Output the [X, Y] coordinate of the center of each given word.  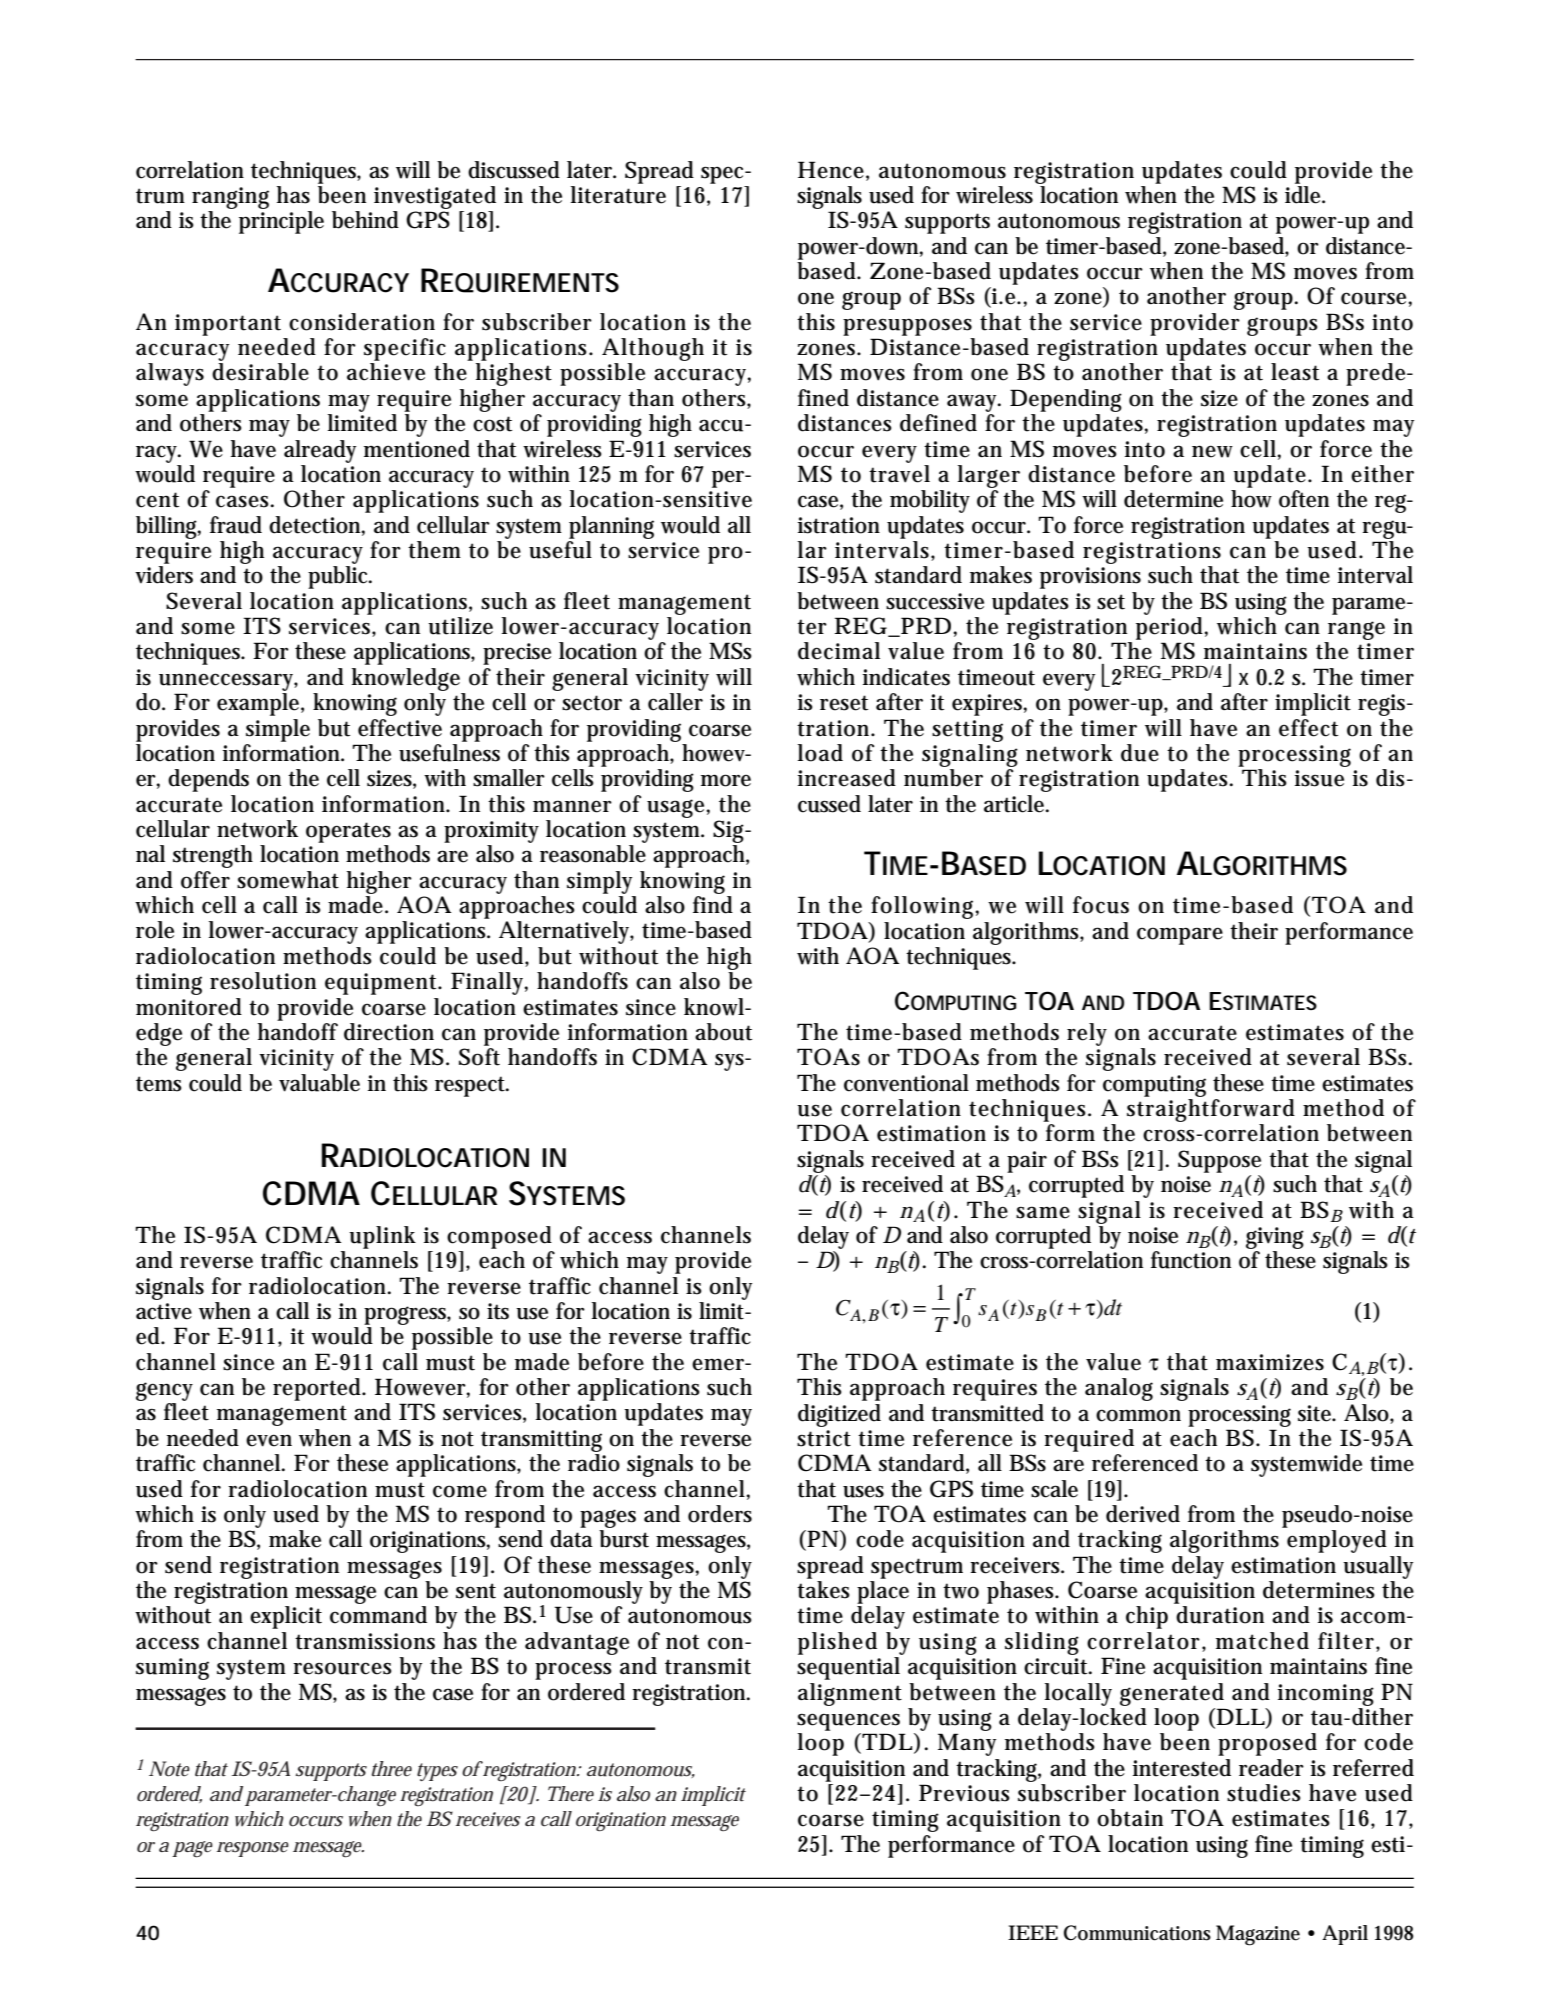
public [340, 577]
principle [281, 222]
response [253, 1849]
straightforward [1211, 1110]
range [1356, 630]
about [723, 1032]
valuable [319, 1083]
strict [824, 1438]
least [1295, 372]
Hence [832, 170]
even [269, 1440]
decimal [839, 651]
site [1316, 1413]
